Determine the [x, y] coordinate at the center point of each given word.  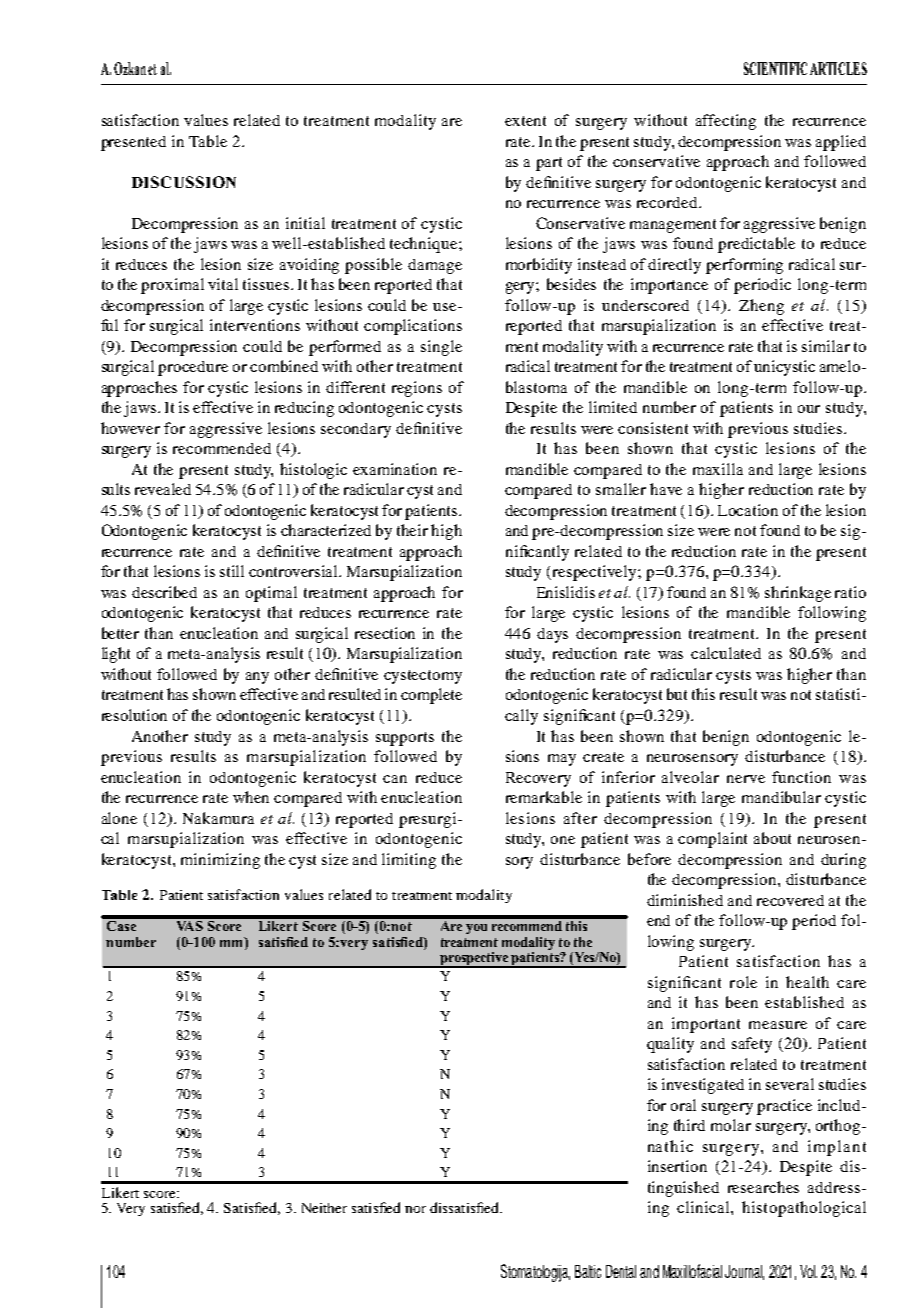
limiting [409, 861]
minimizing [220, 861]
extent [525, 121]
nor [415, 1209]
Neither [324, 1208]
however [130, 428]
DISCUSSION [184, 182]
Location [748, 510]
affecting [726, 122]
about [772, 838]
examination [395, 469]
